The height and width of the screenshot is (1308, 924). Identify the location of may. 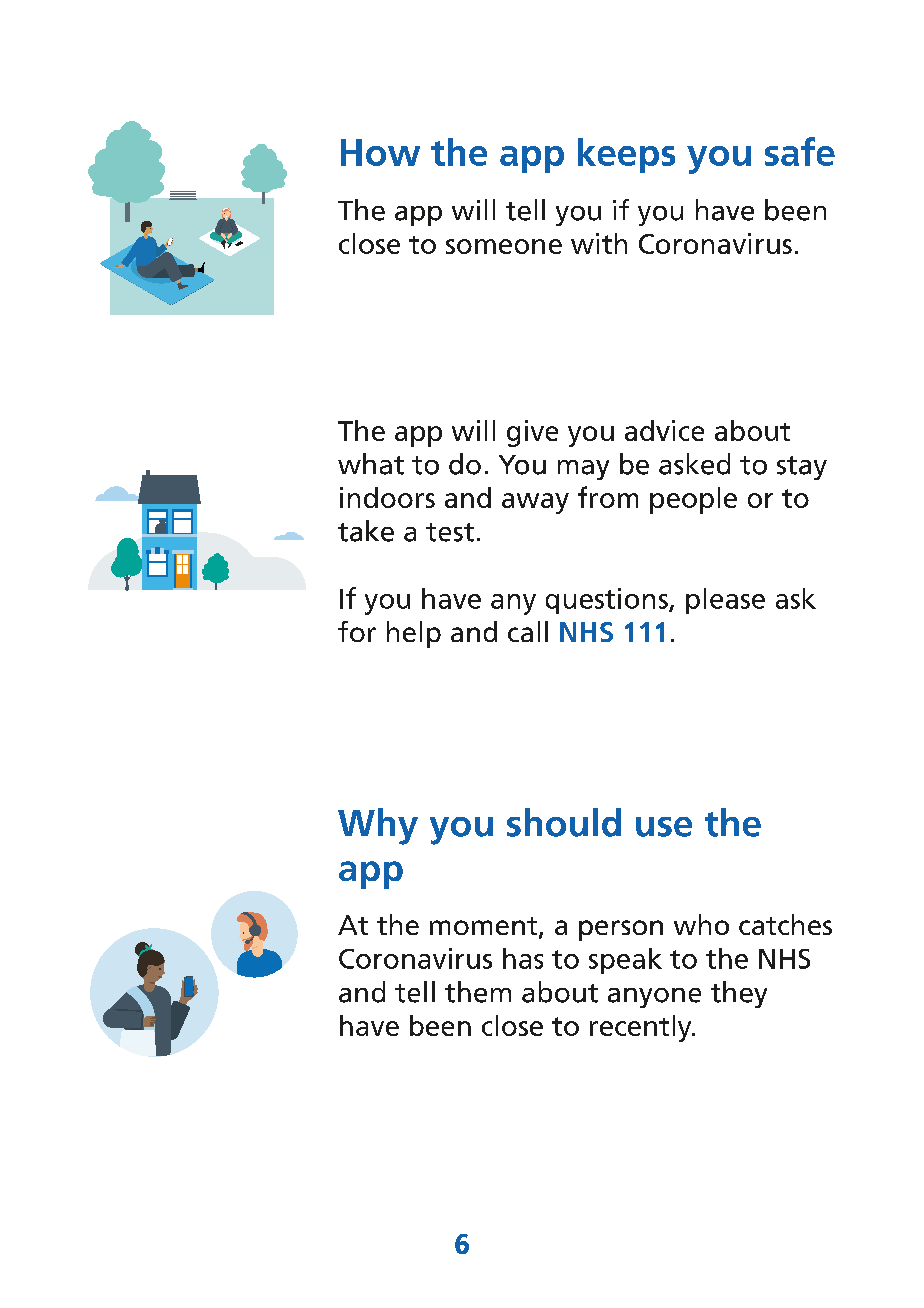
(583, 470).
